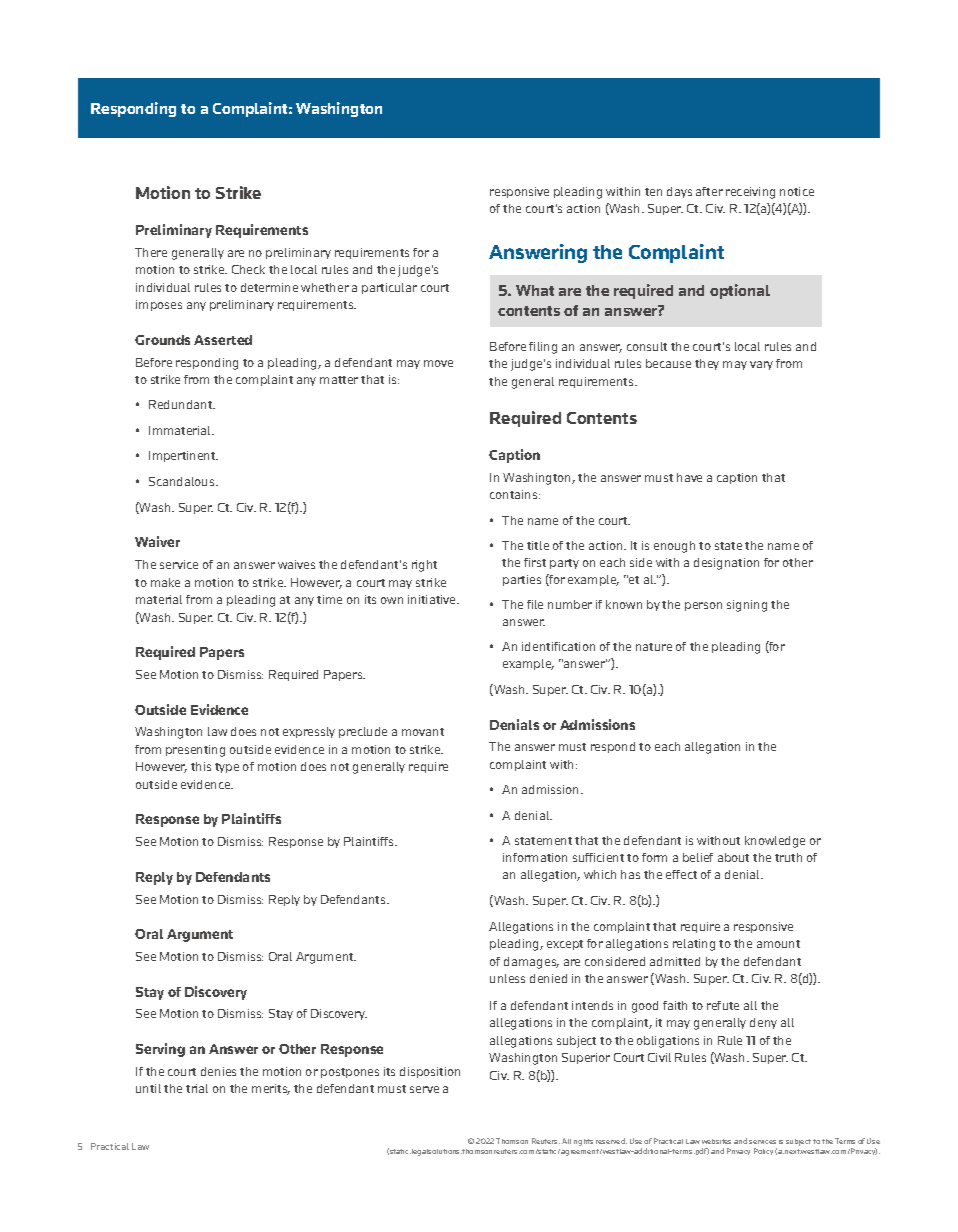 The height and width of the image is (1232, 958). I want to click on about, so click(733, 857).
